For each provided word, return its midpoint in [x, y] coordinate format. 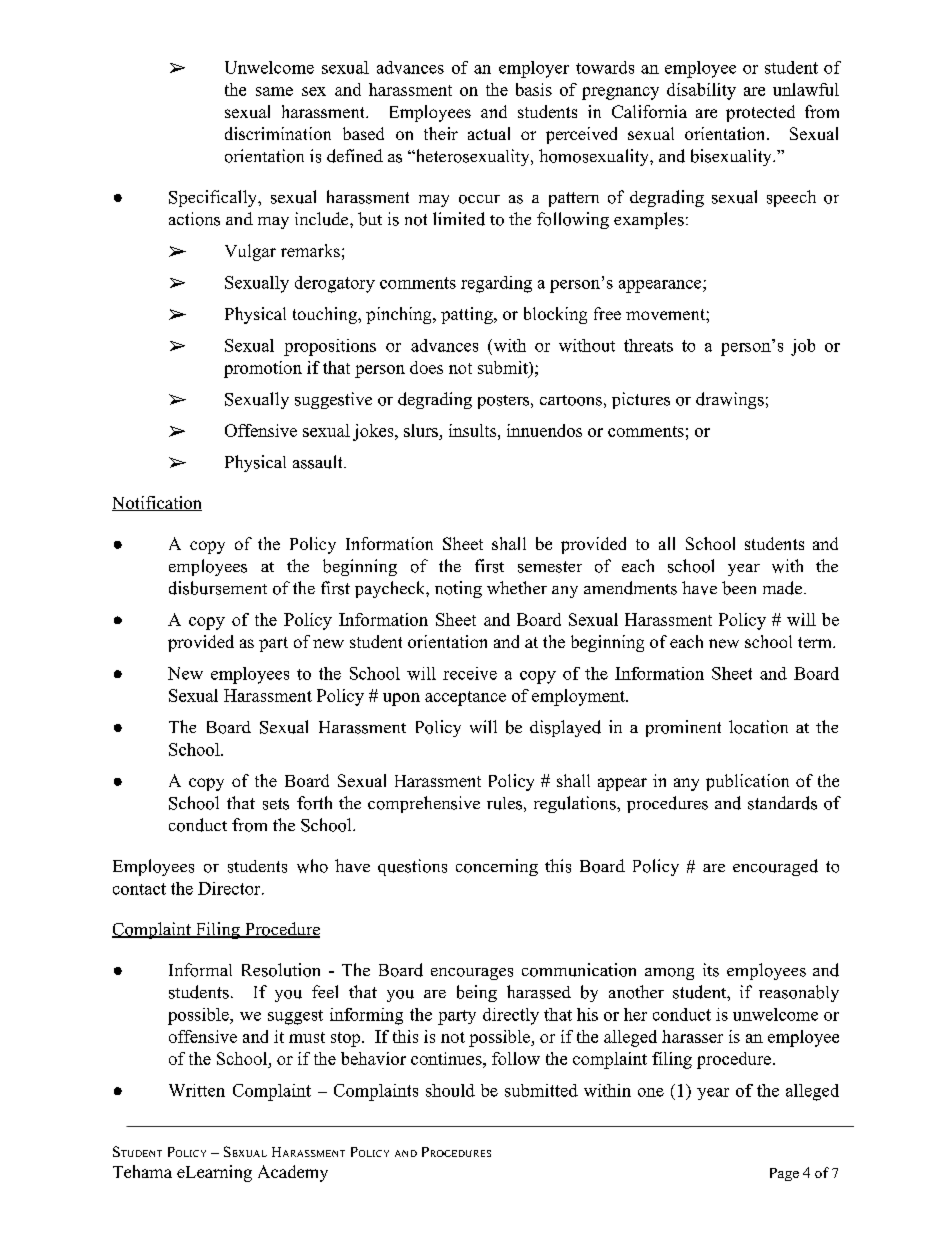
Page [784, 1174]
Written [197, 1090]
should [450, 1090]
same [274, 91]
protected [760, 113]
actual [489, 133]
